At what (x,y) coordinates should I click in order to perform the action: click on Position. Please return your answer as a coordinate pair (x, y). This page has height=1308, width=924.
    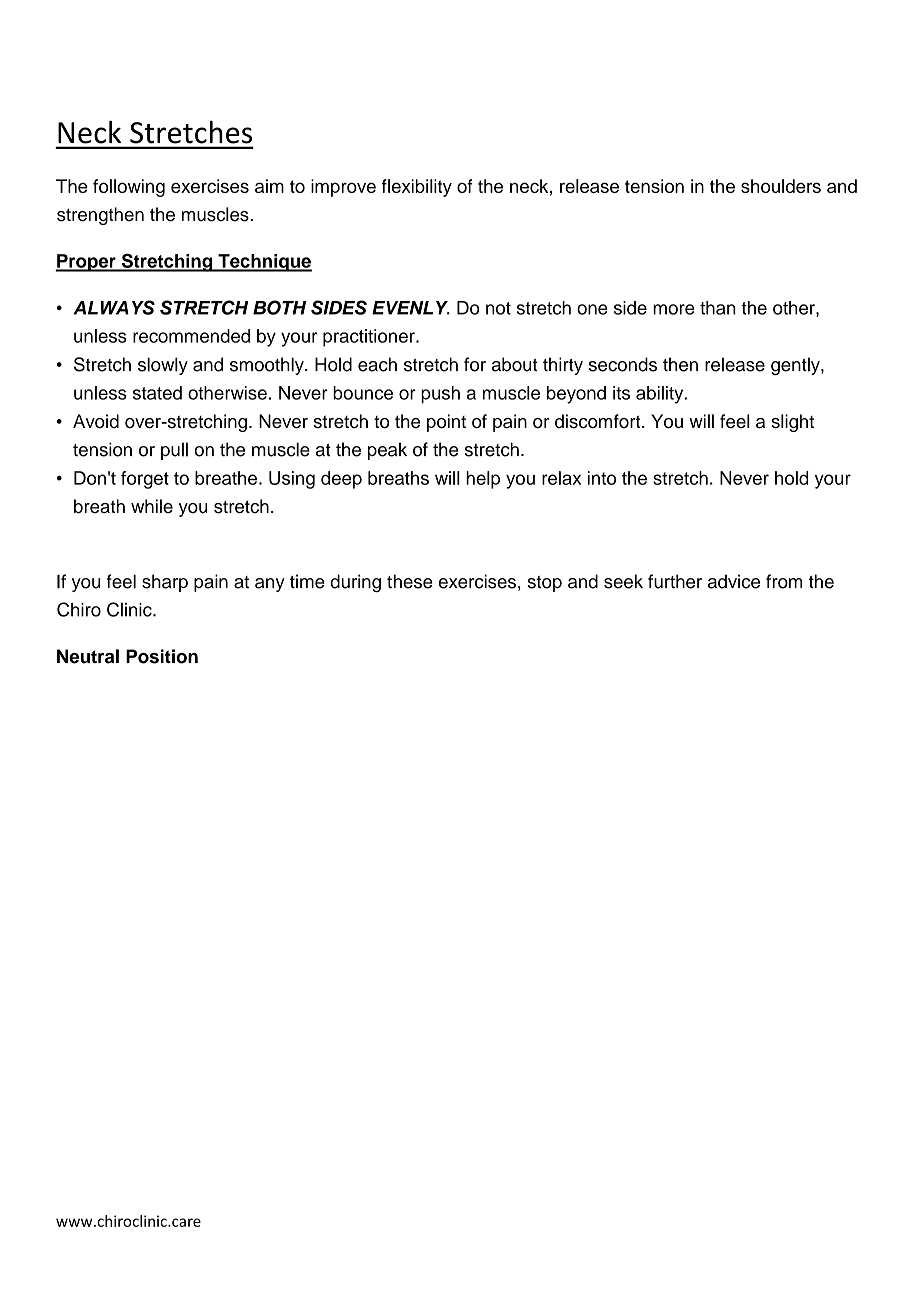
    Looking at the image, I should click on (162, 656).
